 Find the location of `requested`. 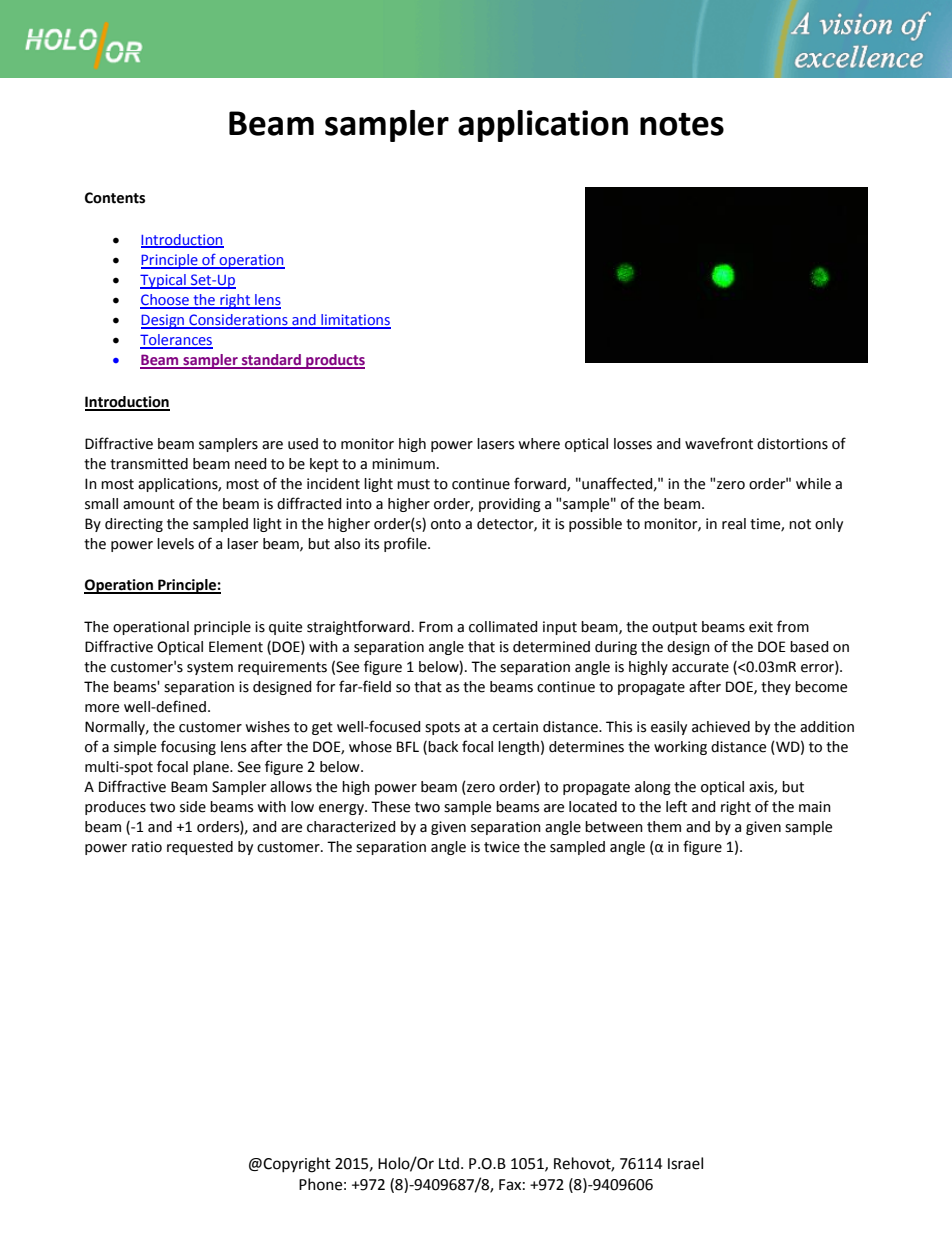

requested is located at coordinates (200, 848).
